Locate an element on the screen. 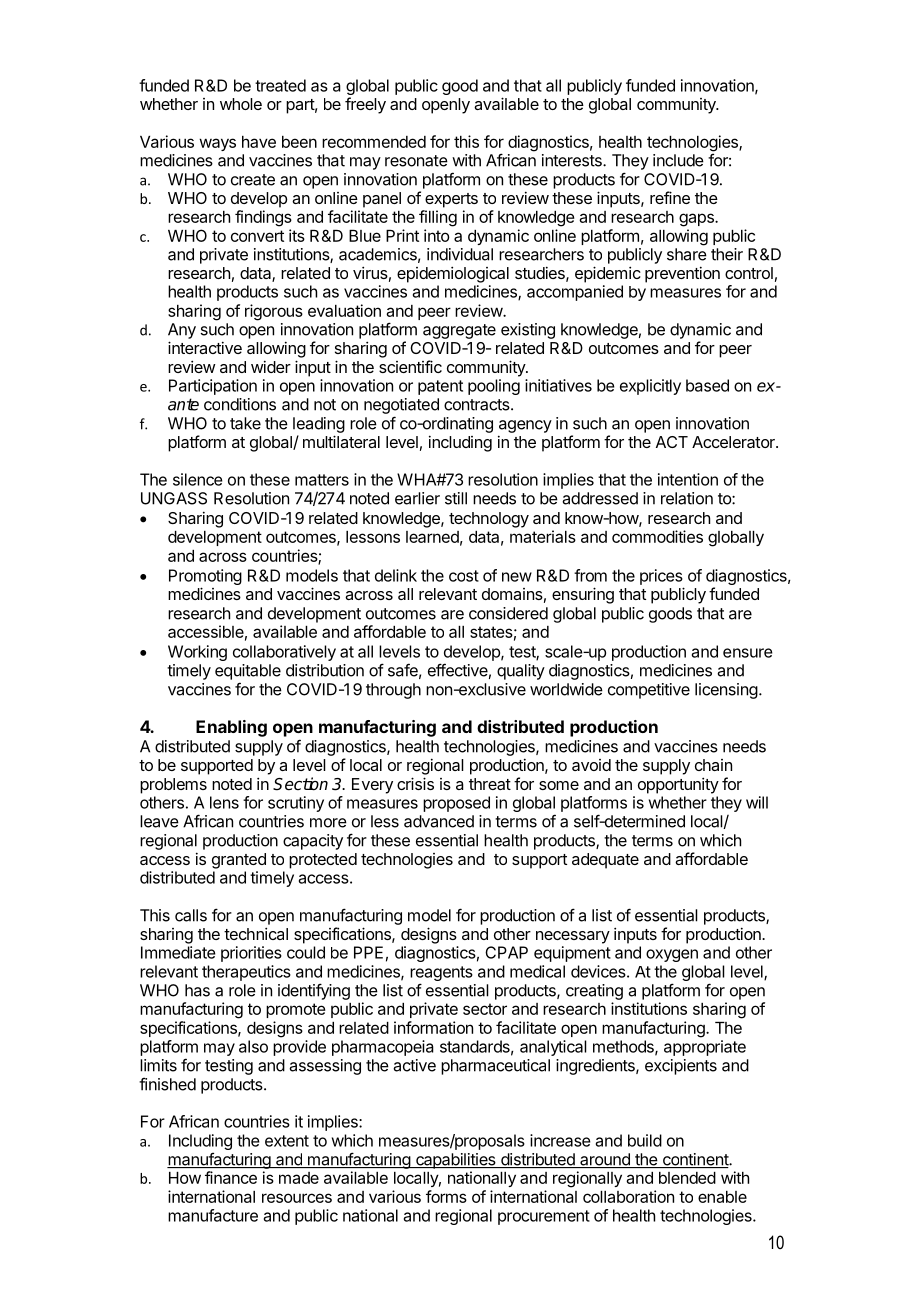  whole is located at coordinates (241, 104).
